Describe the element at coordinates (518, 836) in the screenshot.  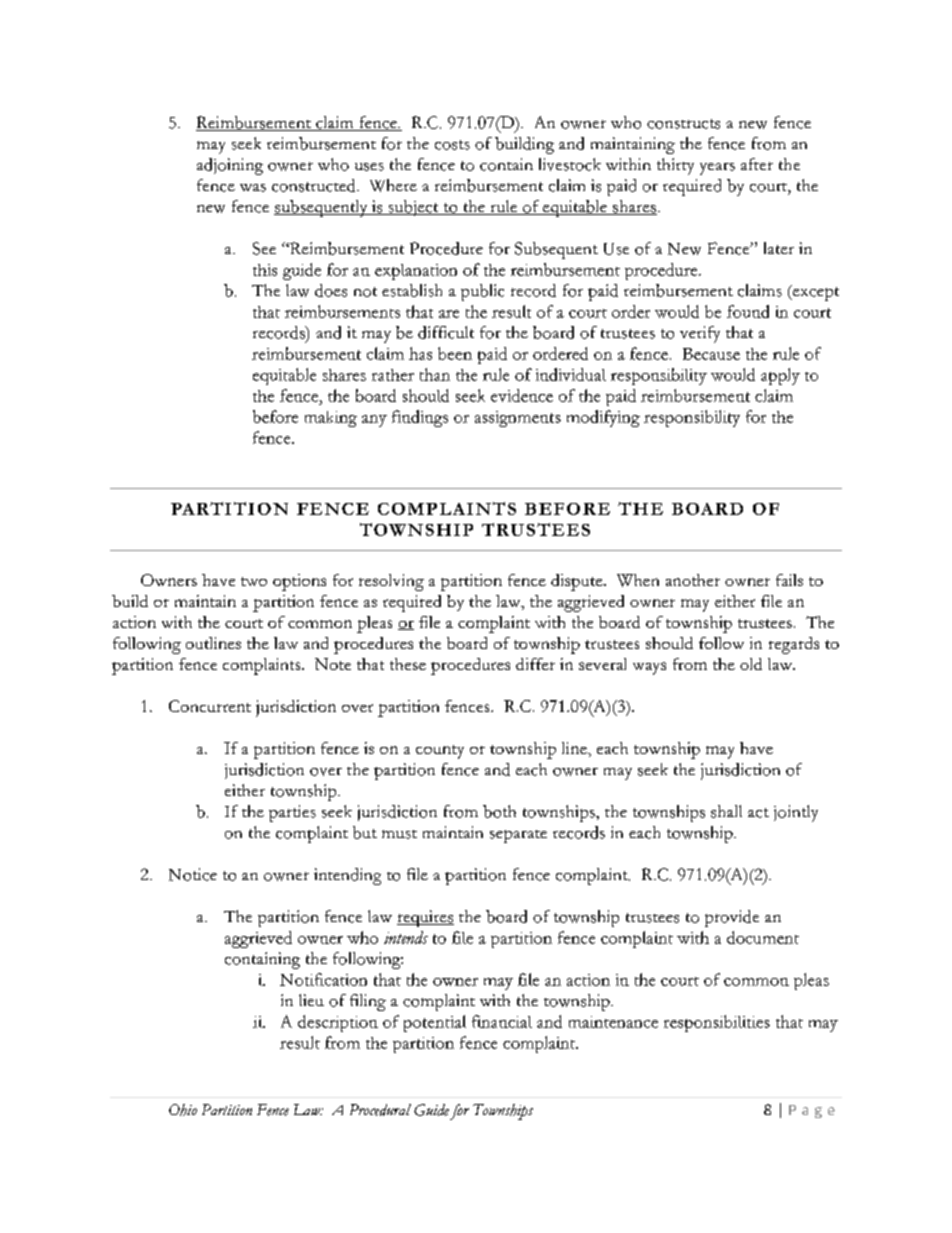
I see `separate` at that location.
